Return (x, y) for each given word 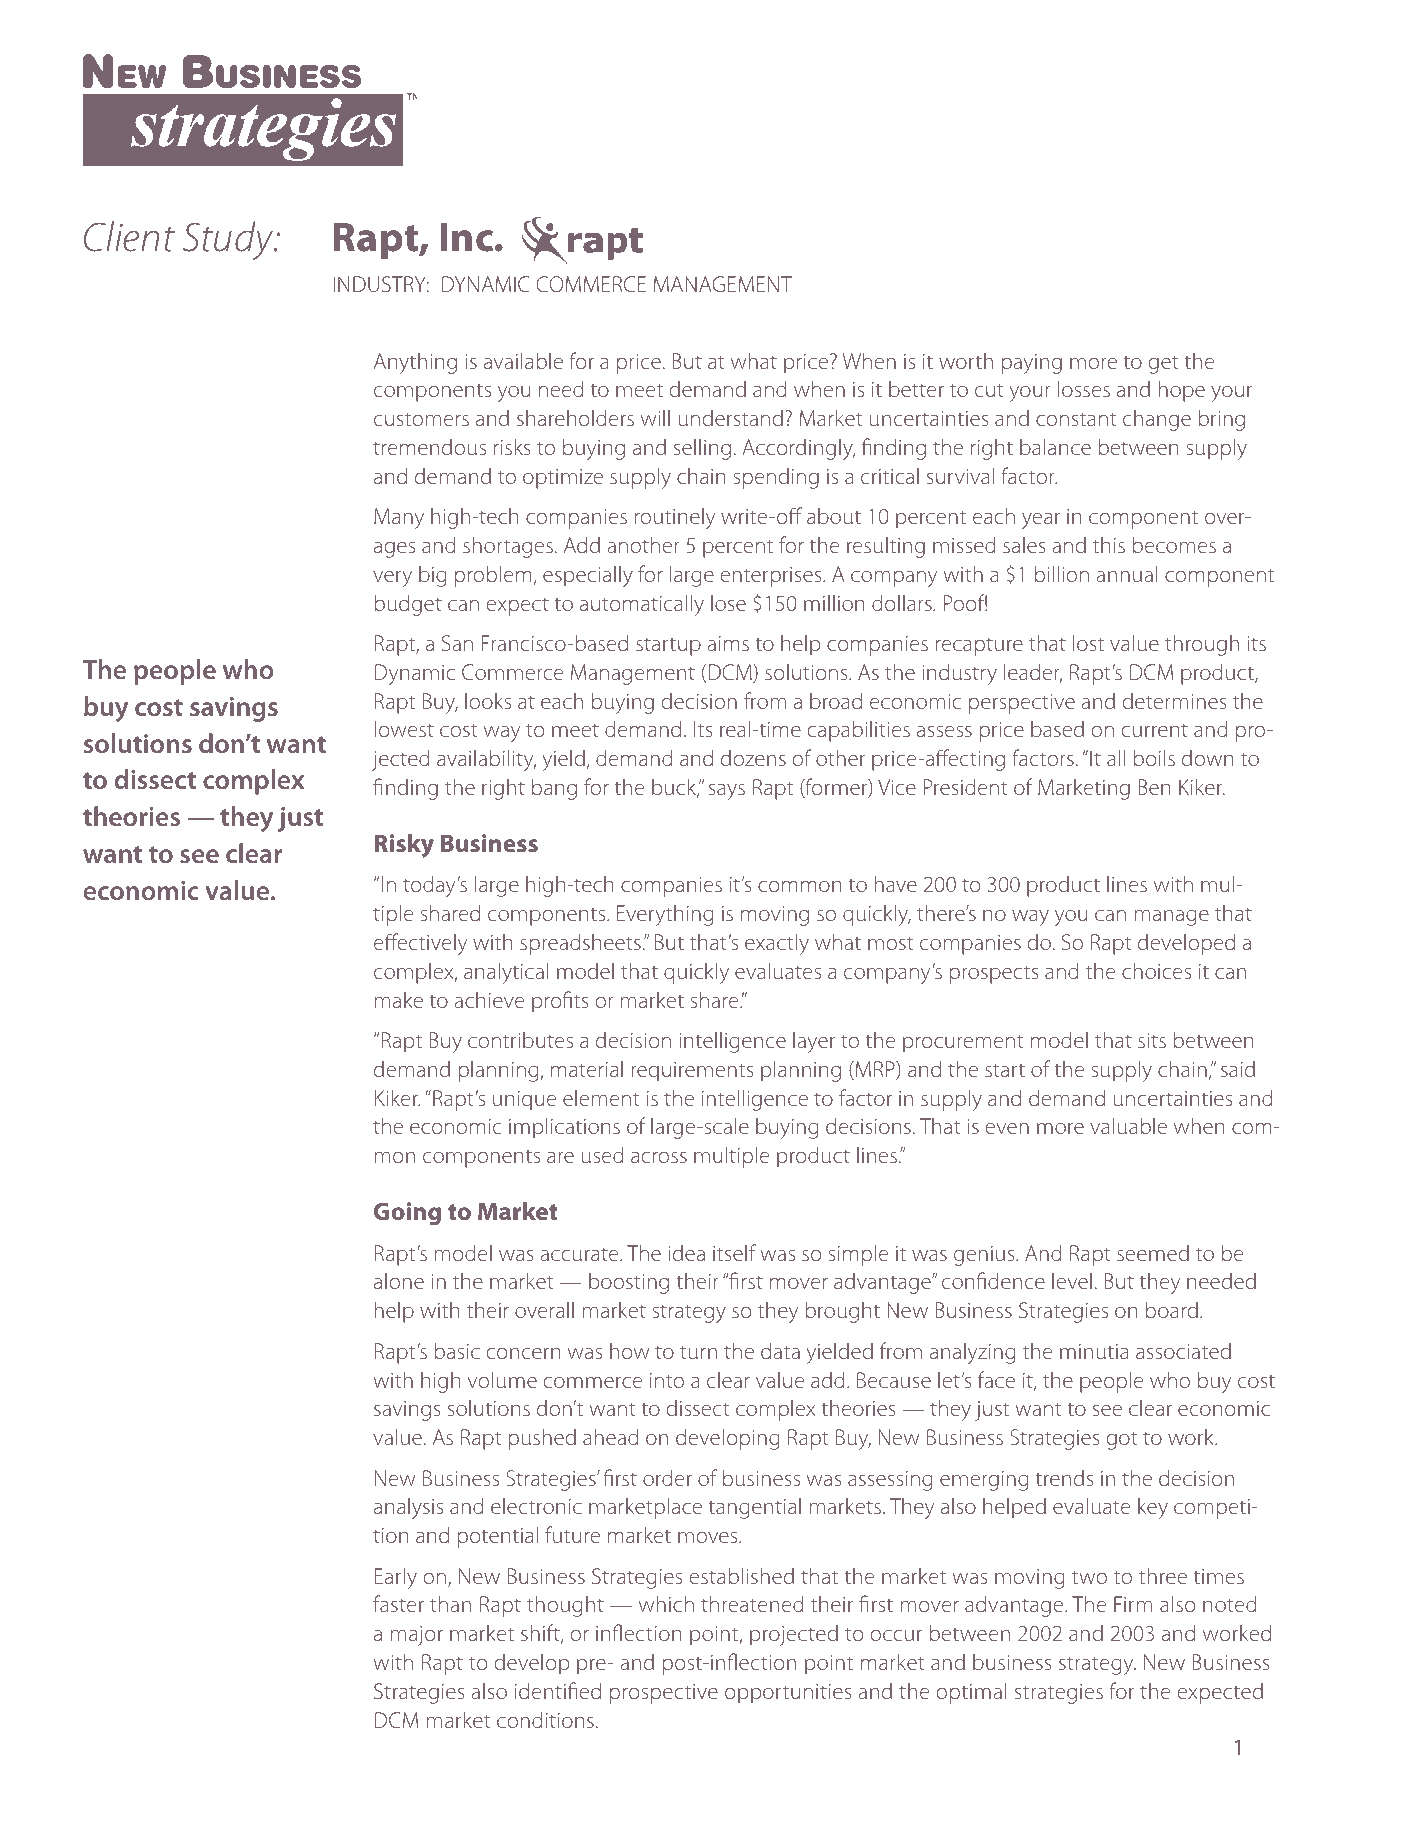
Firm (1133, 1604)
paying (1032, 364)
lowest (404, 728)
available (523, 360)
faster (398, 1603)
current (1154, 730)
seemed (1153, 1253)
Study (229, 240)
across (659, 1157)
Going (407, 1214)
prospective (664, 1694)
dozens (753, 758)
